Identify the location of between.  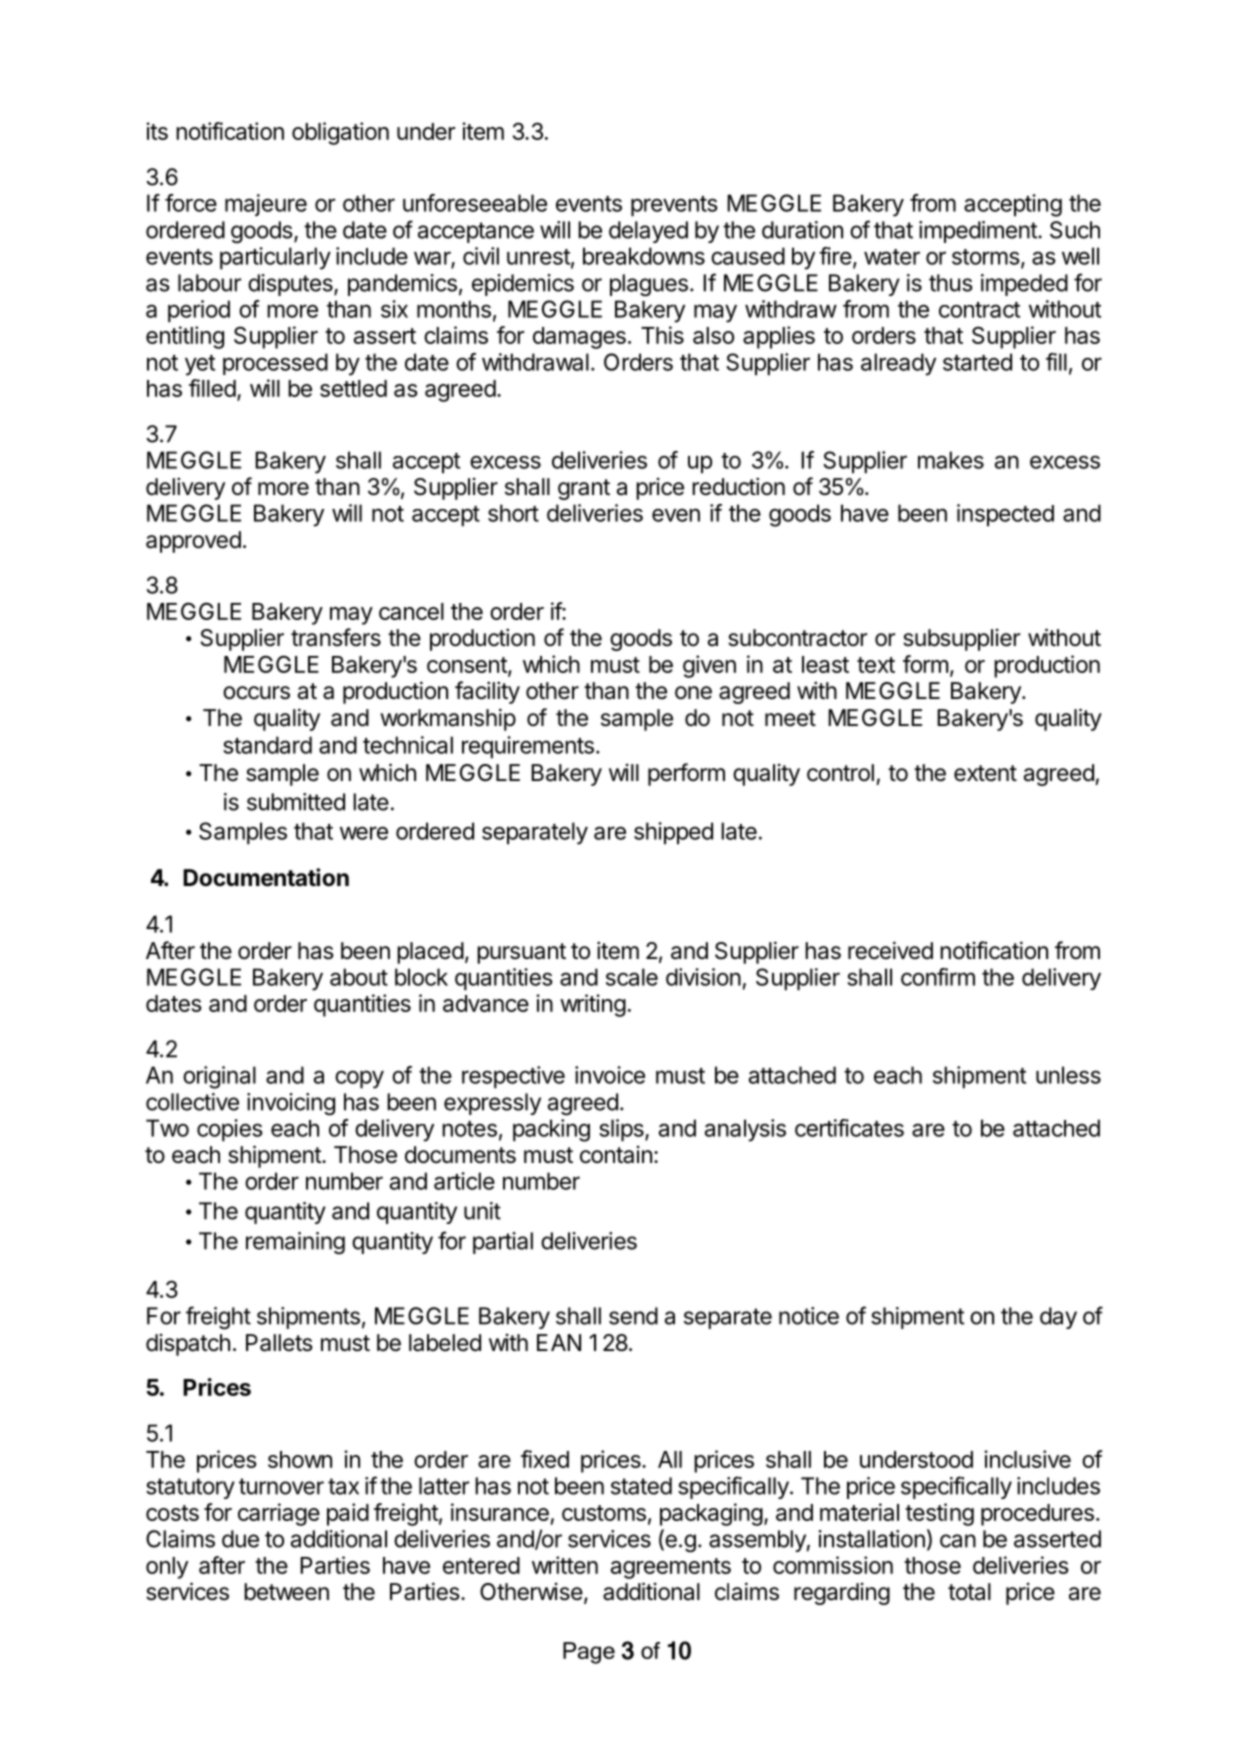
(286, 1592).
